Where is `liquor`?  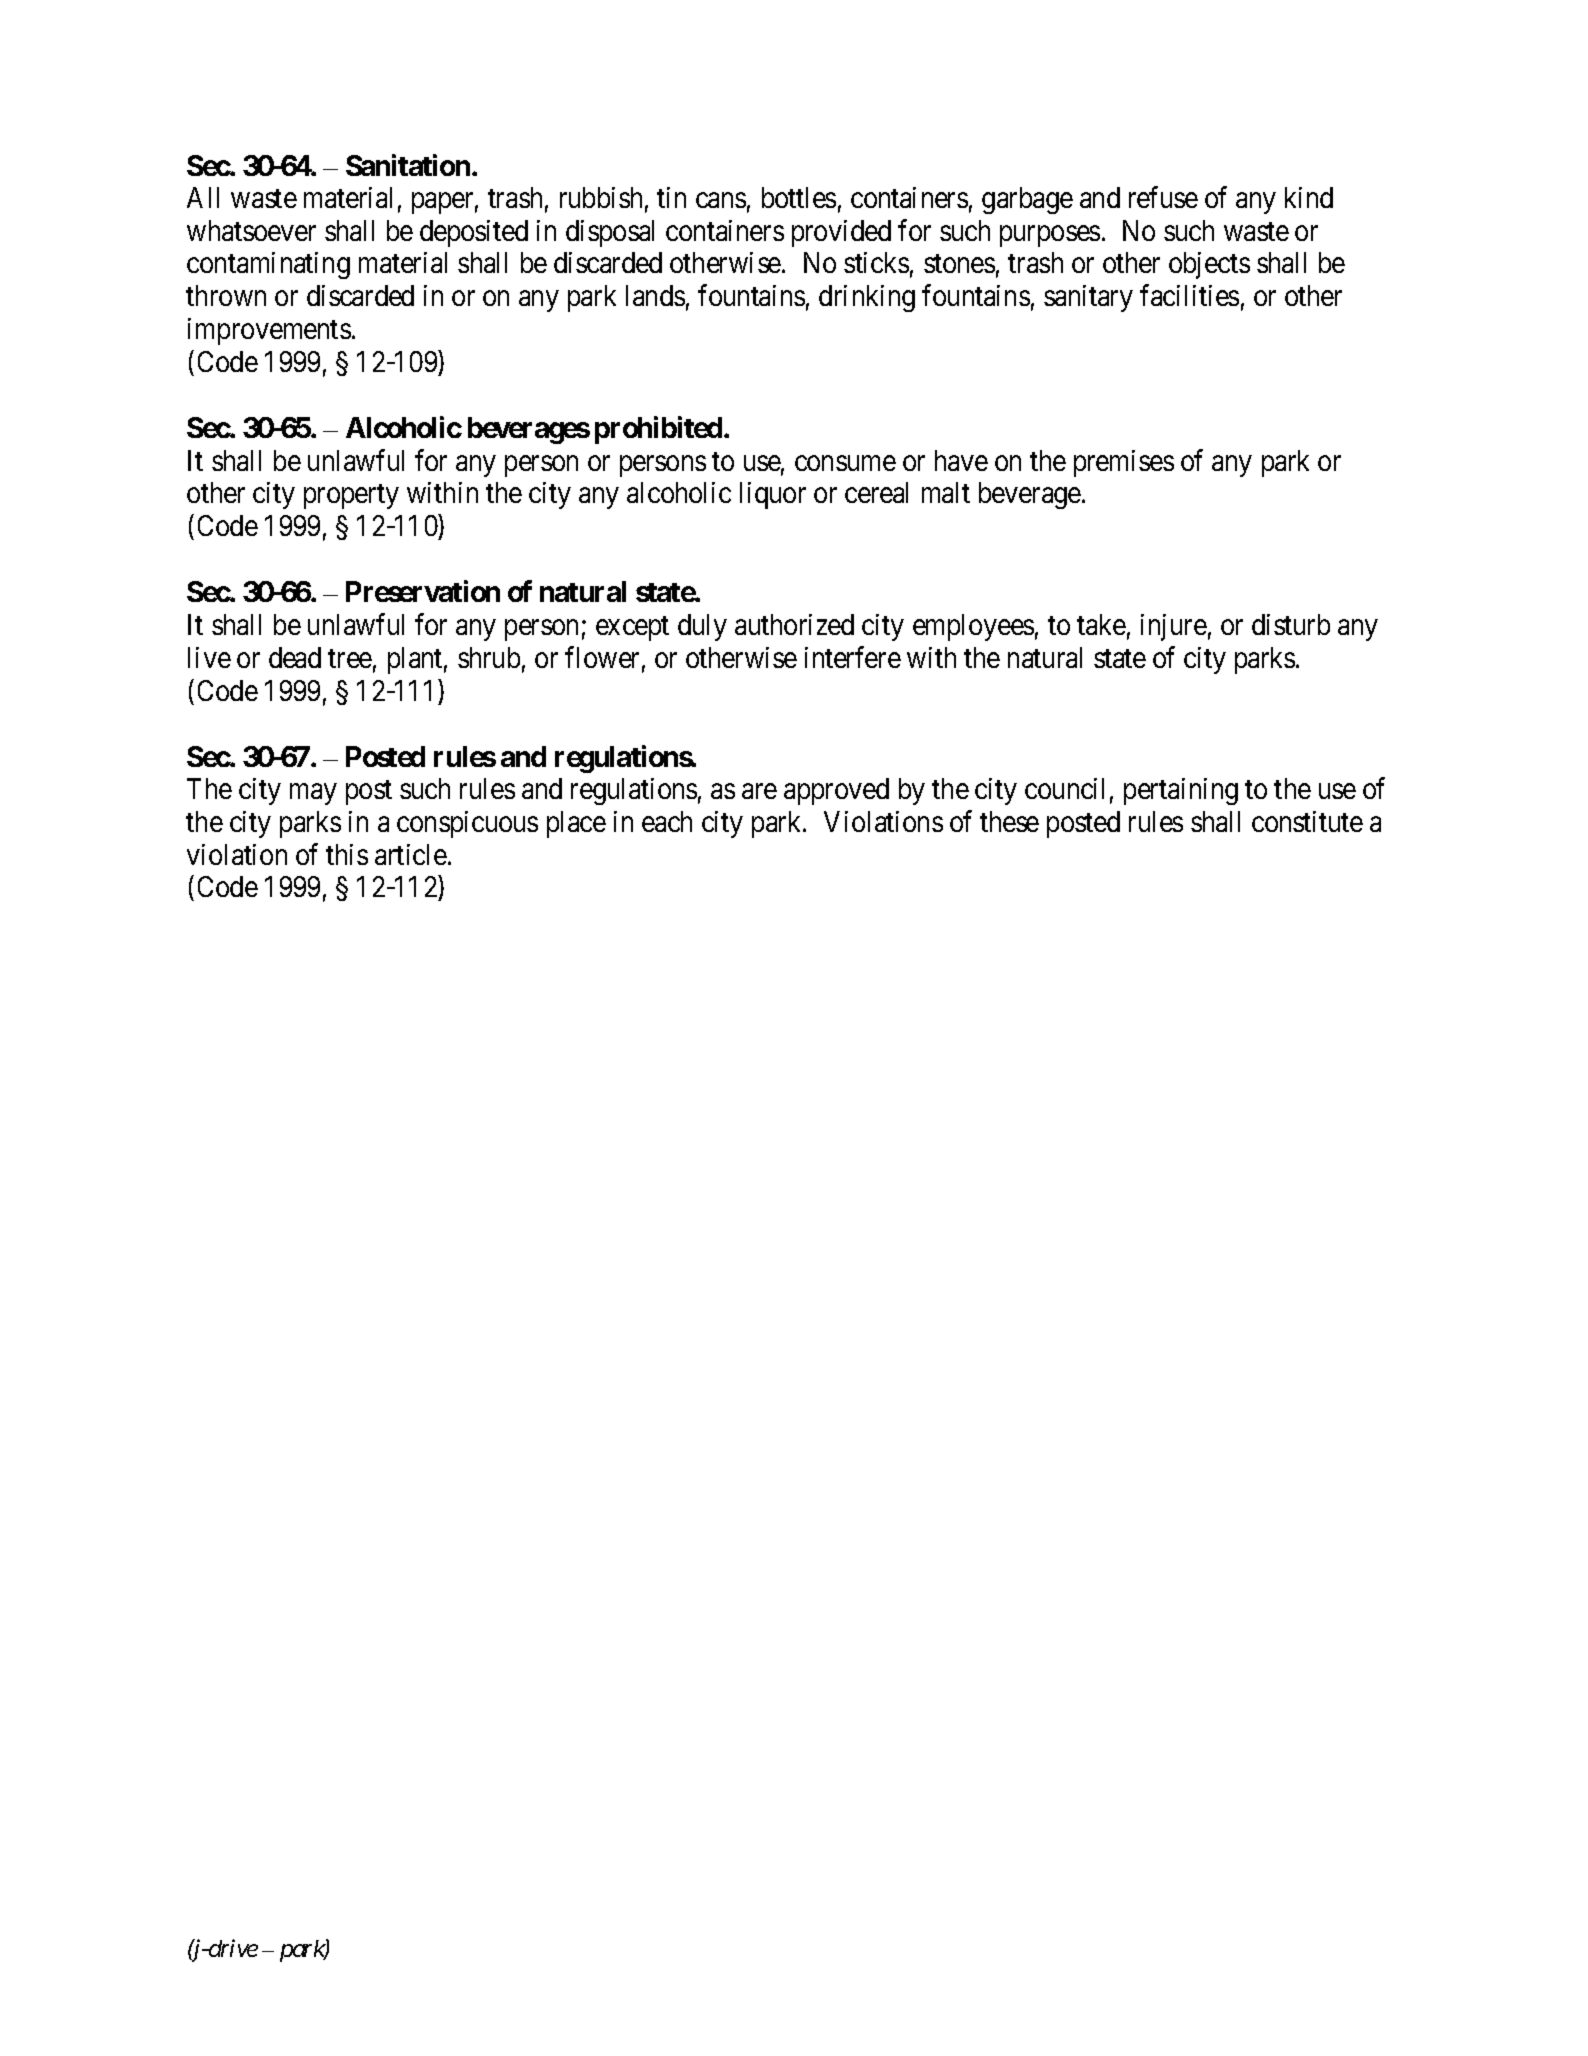
liquor is located at coordinates (773, 495).
